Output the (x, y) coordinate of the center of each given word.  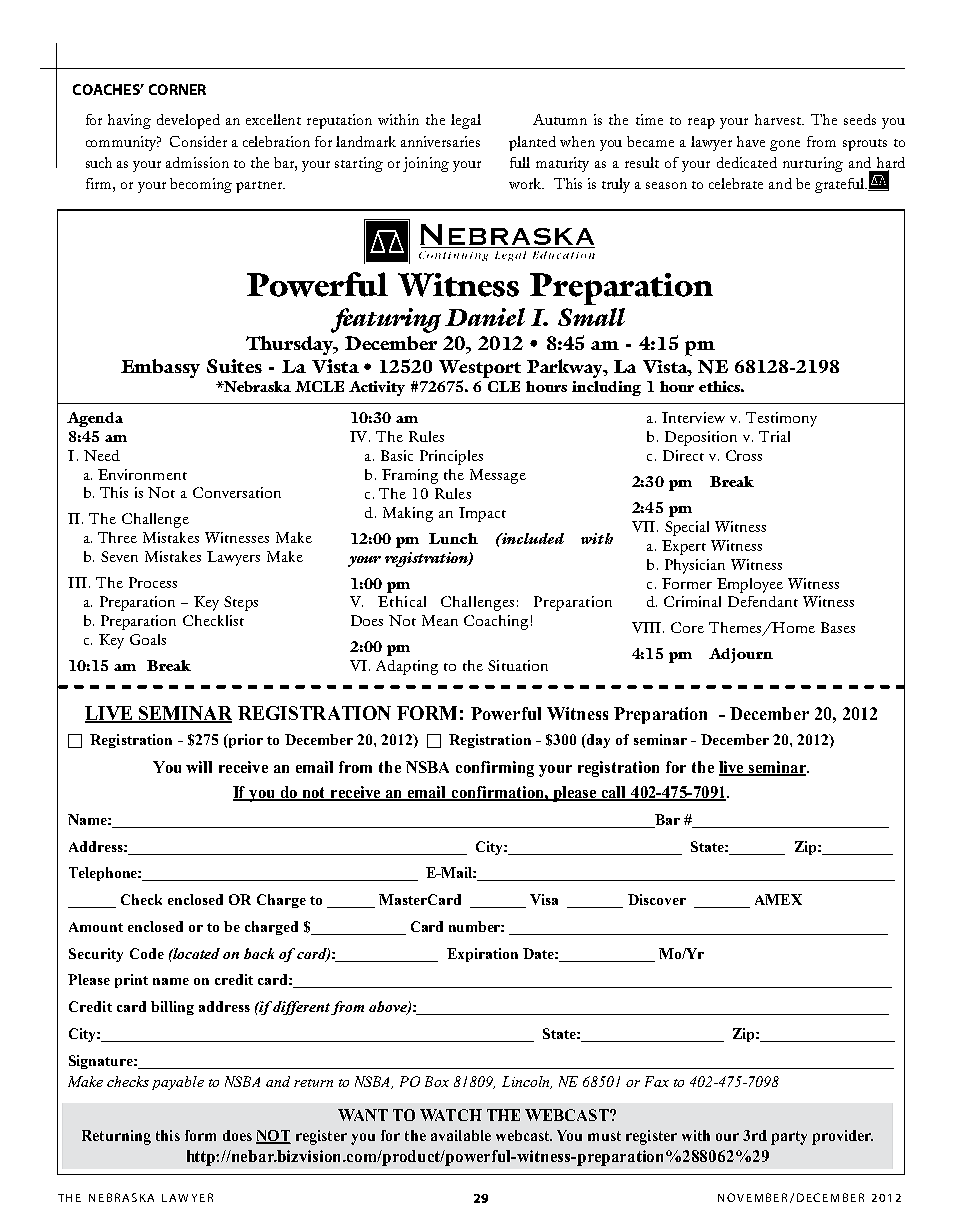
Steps (241, 603)
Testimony (781, 419)
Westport (480, 370)
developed (188, 121)
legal (466, 121)
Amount (96, 927)
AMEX (778, 899)
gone (785, 145)
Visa (544, 899)
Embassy (160, 368)
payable (178, 1083)
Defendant (763, 601)
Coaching (496, 622)
